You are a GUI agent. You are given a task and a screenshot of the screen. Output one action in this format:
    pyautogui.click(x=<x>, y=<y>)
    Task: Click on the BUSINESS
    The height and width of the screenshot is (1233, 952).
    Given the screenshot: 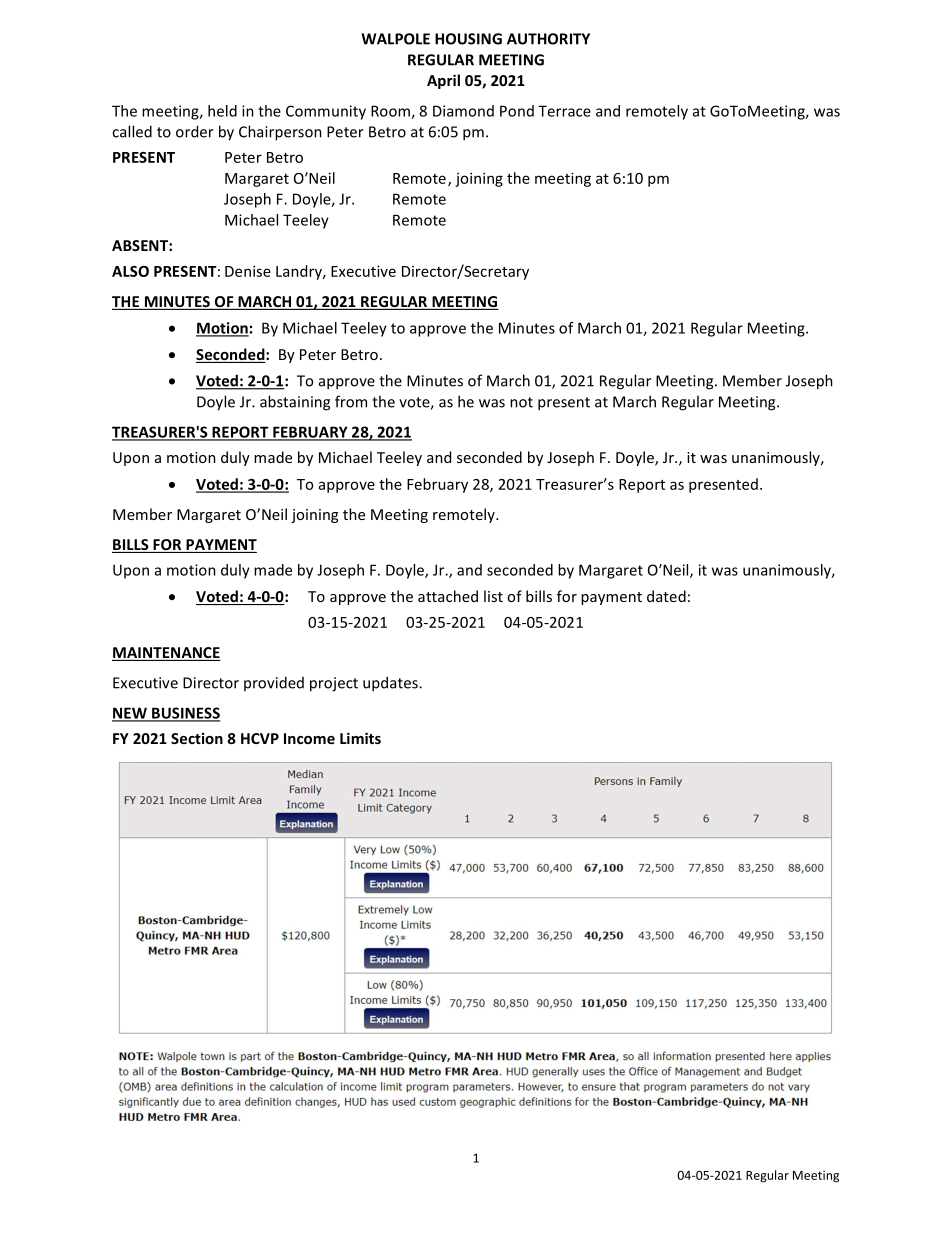 What is the action you would take?
    pyautogui.click(x=185, y=714)
